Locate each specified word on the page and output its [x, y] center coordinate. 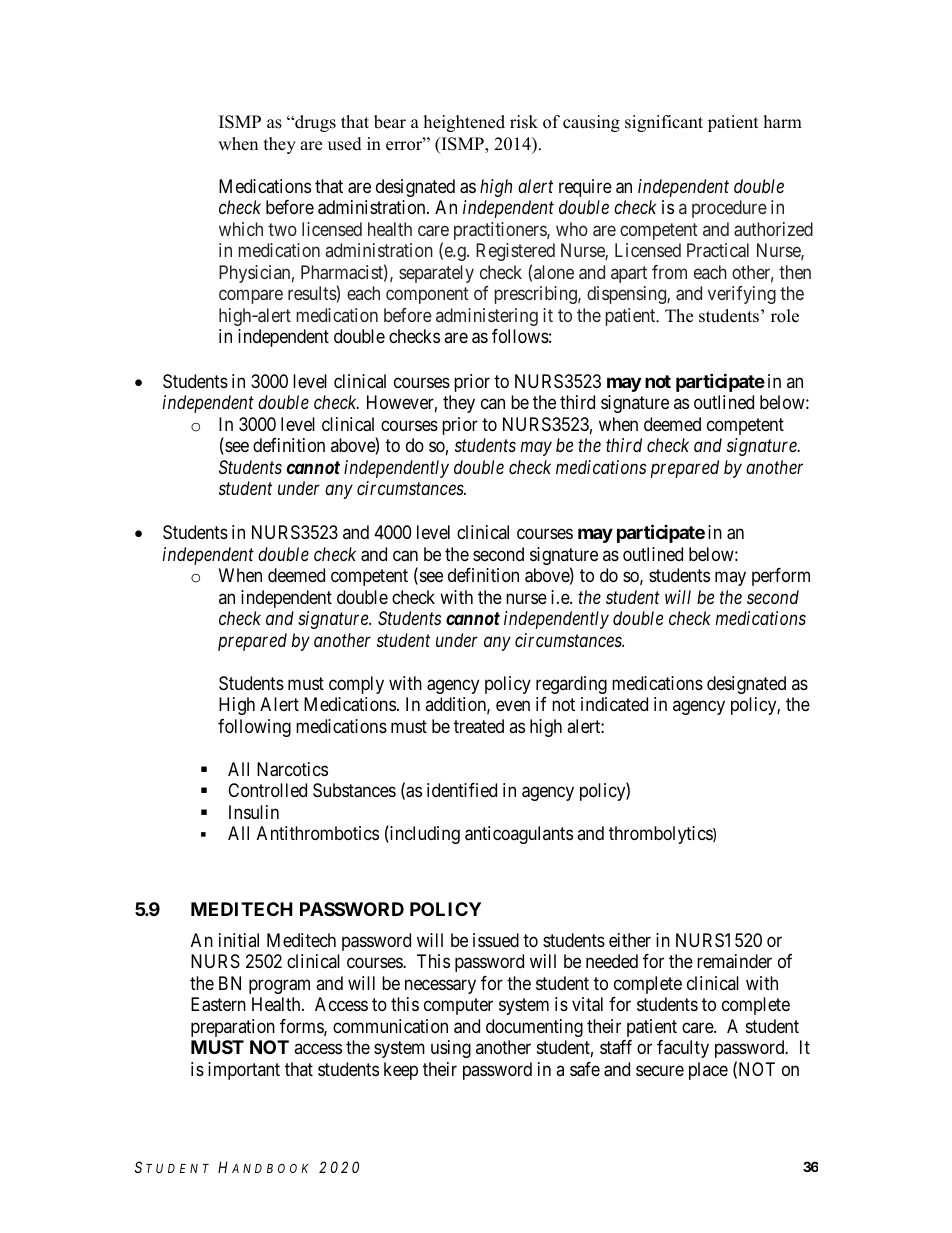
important [244, 1071]
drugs [314, 123]
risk [524, 122]
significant [664, 123]
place [708, 1071]
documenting [534, 1028]
